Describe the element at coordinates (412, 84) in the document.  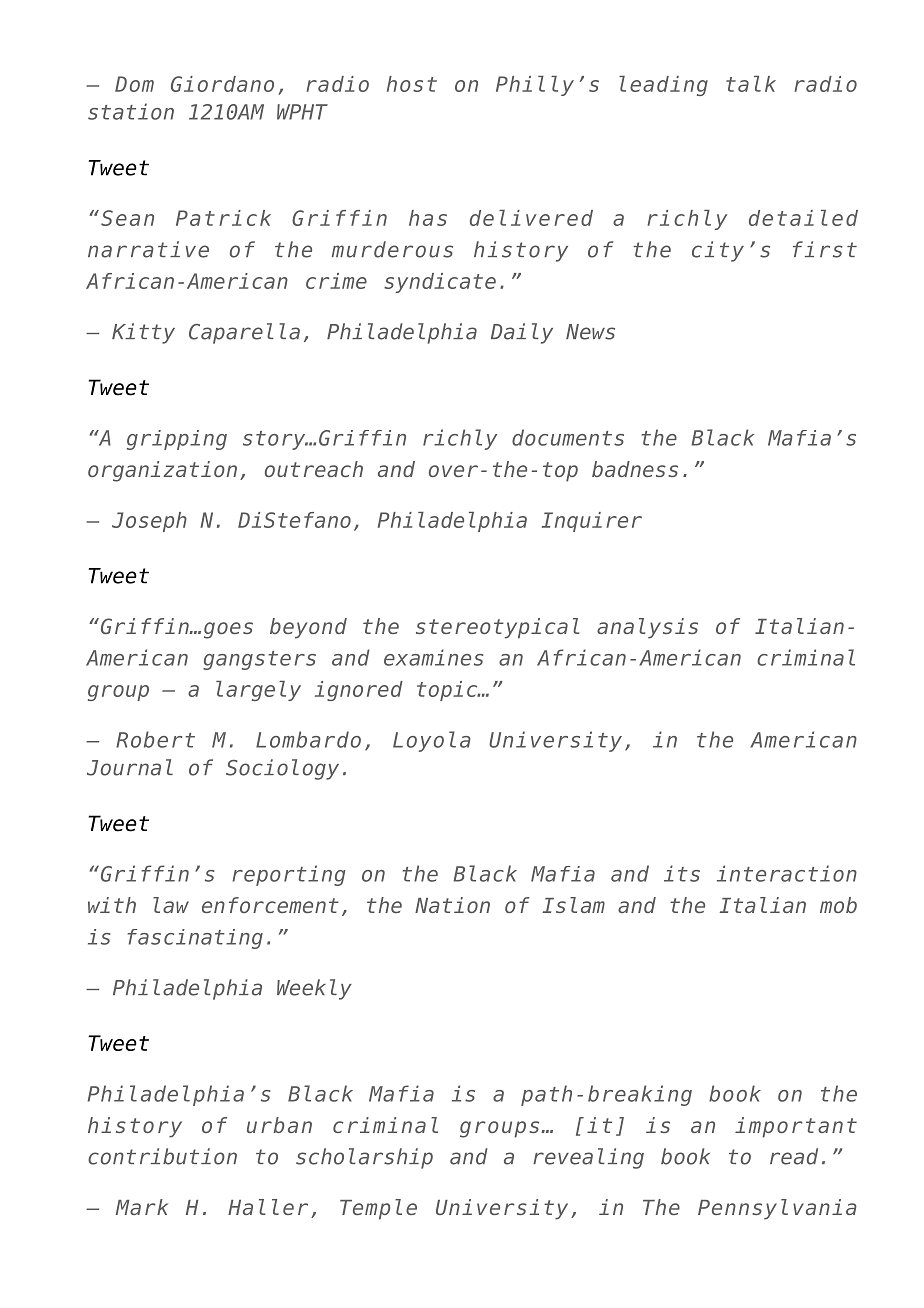
I see `host` at that location.
